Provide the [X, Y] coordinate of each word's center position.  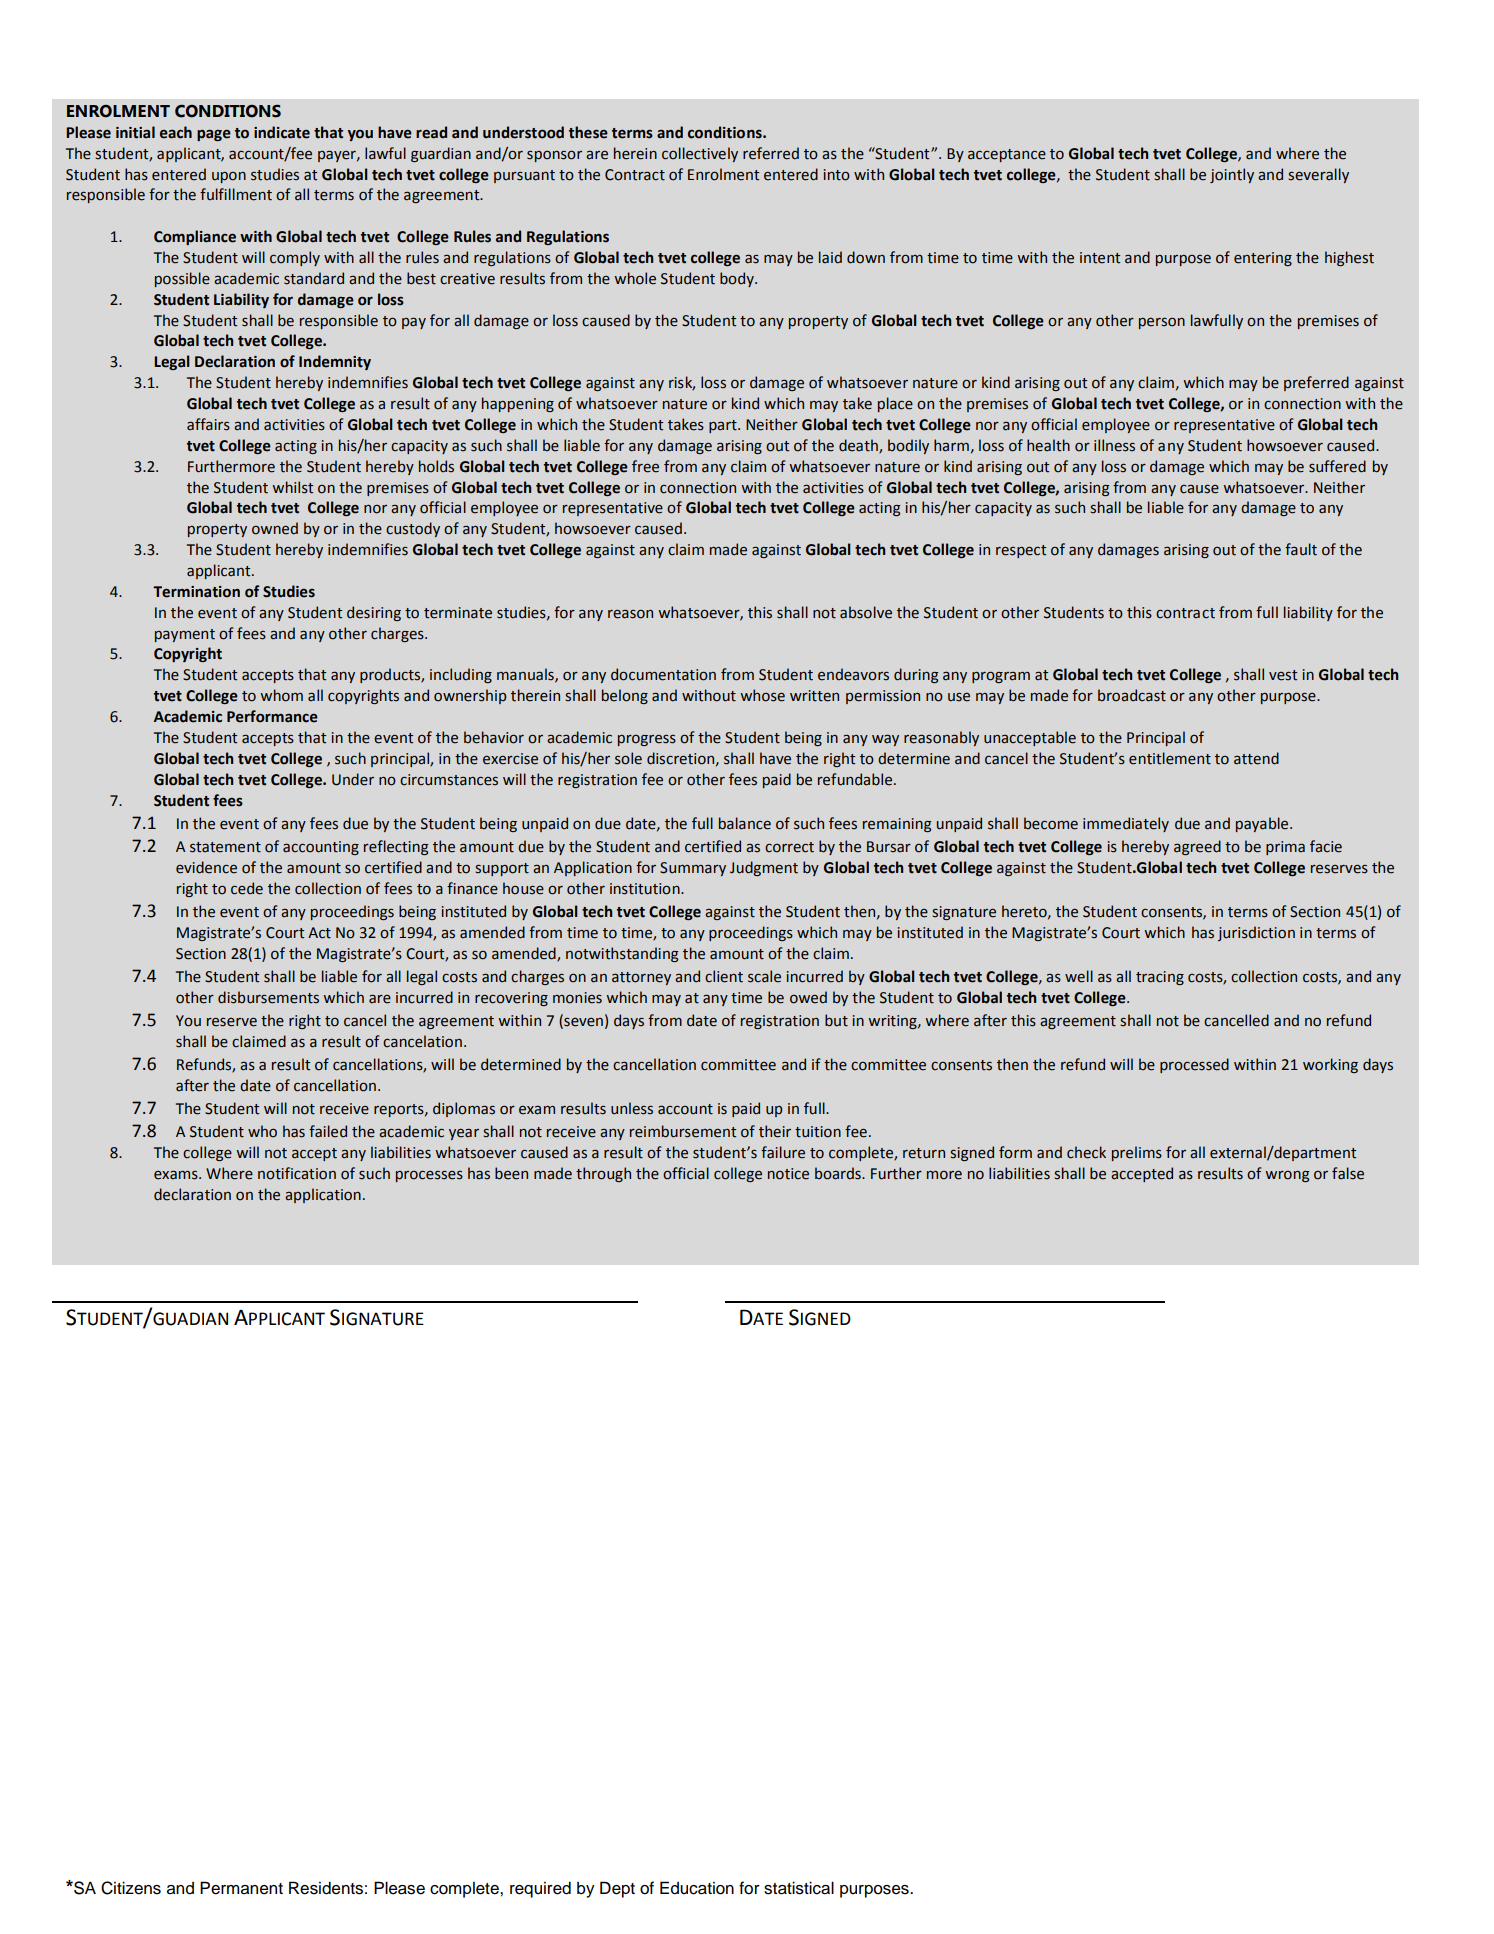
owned [275, 528]
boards [839, 1173]
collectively [700, 154]
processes [429, 1176]
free [645, 466]
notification [297, 1173]
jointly [1232, 175]
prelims [1137, 1153]
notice [788, 1174]
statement [225, 847]
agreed [1197, 847]
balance [745, 823]
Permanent [241, 1888]
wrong [1287, 1176]
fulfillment [236, 194]
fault [1301, 549]
